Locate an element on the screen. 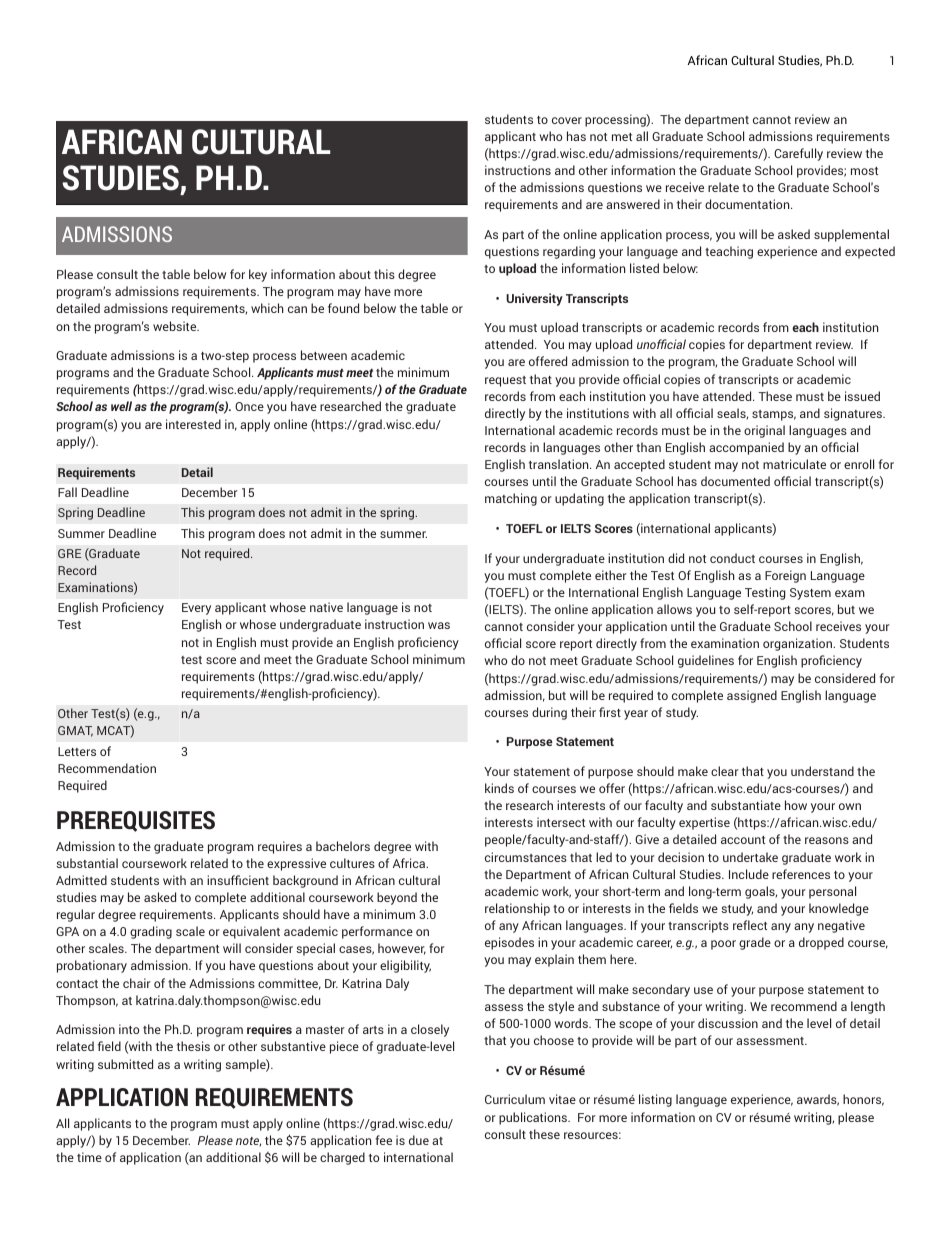 The height and width of the screenshot is (1233, 952). Every is located at coordinates (196, 609).
